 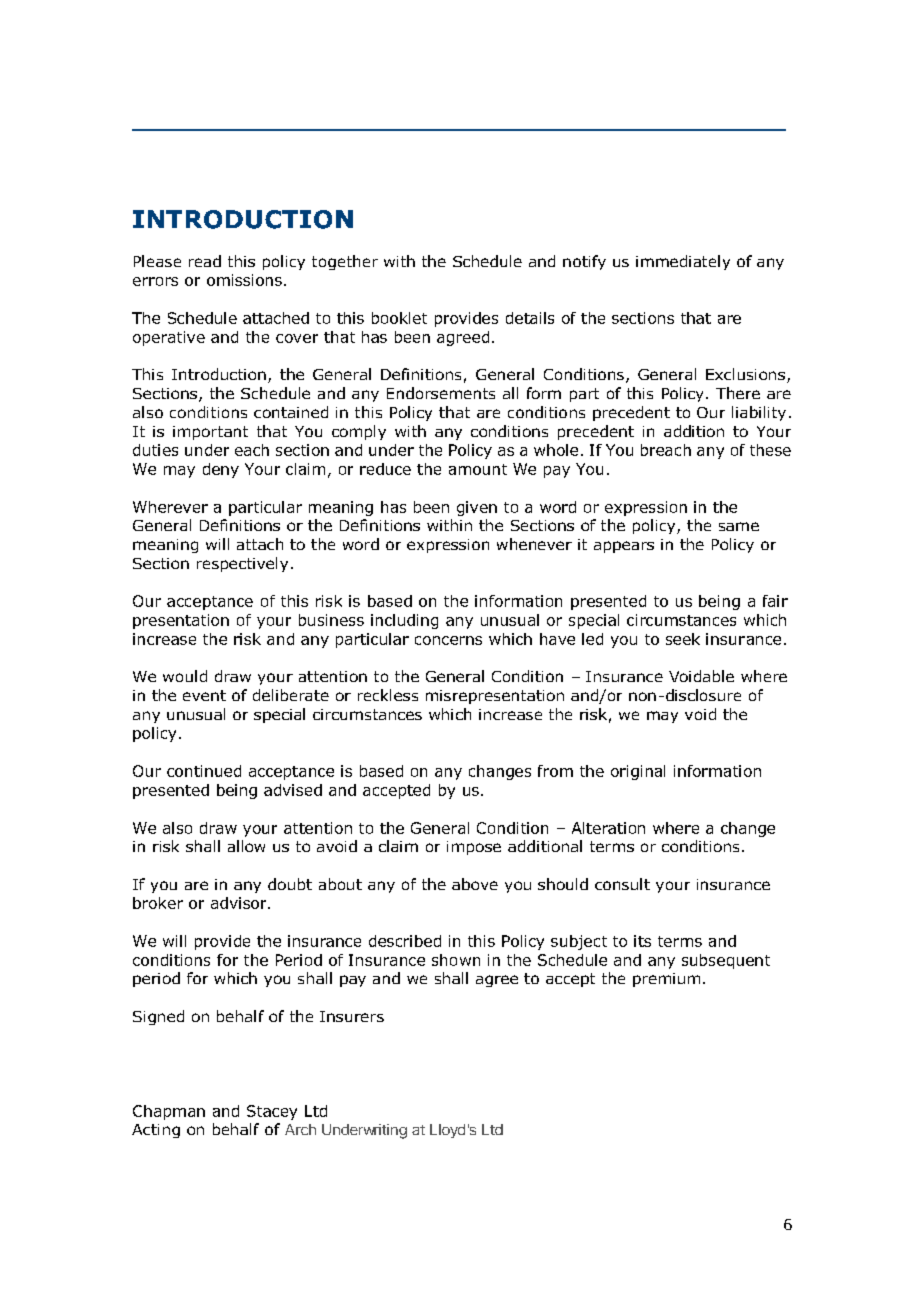 I want to click on impose, so click(x=474, y=848).
